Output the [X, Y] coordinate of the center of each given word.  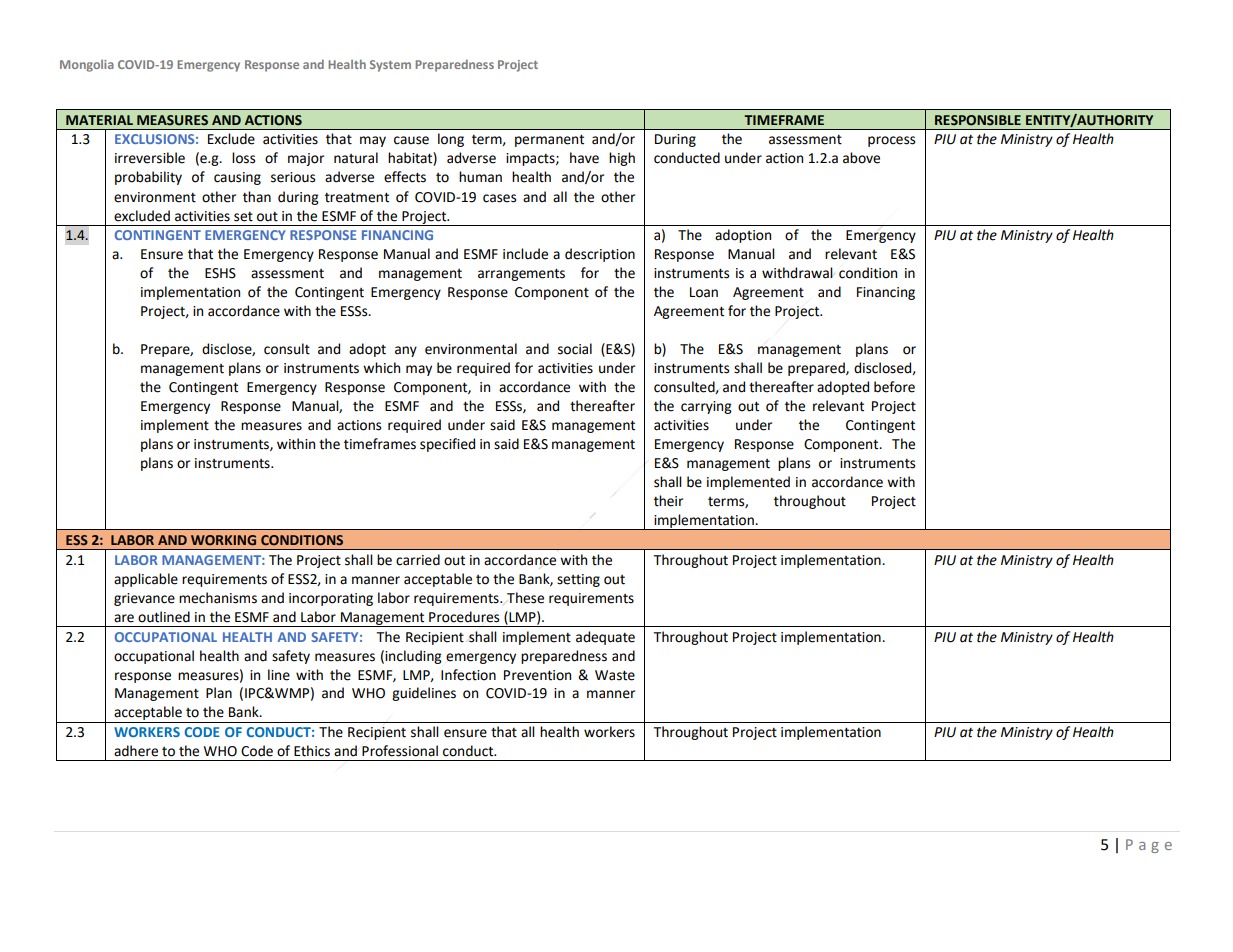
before [894, 387]
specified [447, 445]
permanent [549, 140]
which [381, 368]
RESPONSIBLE [978, 120]
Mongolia [87, 66]
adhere [136, 751]
